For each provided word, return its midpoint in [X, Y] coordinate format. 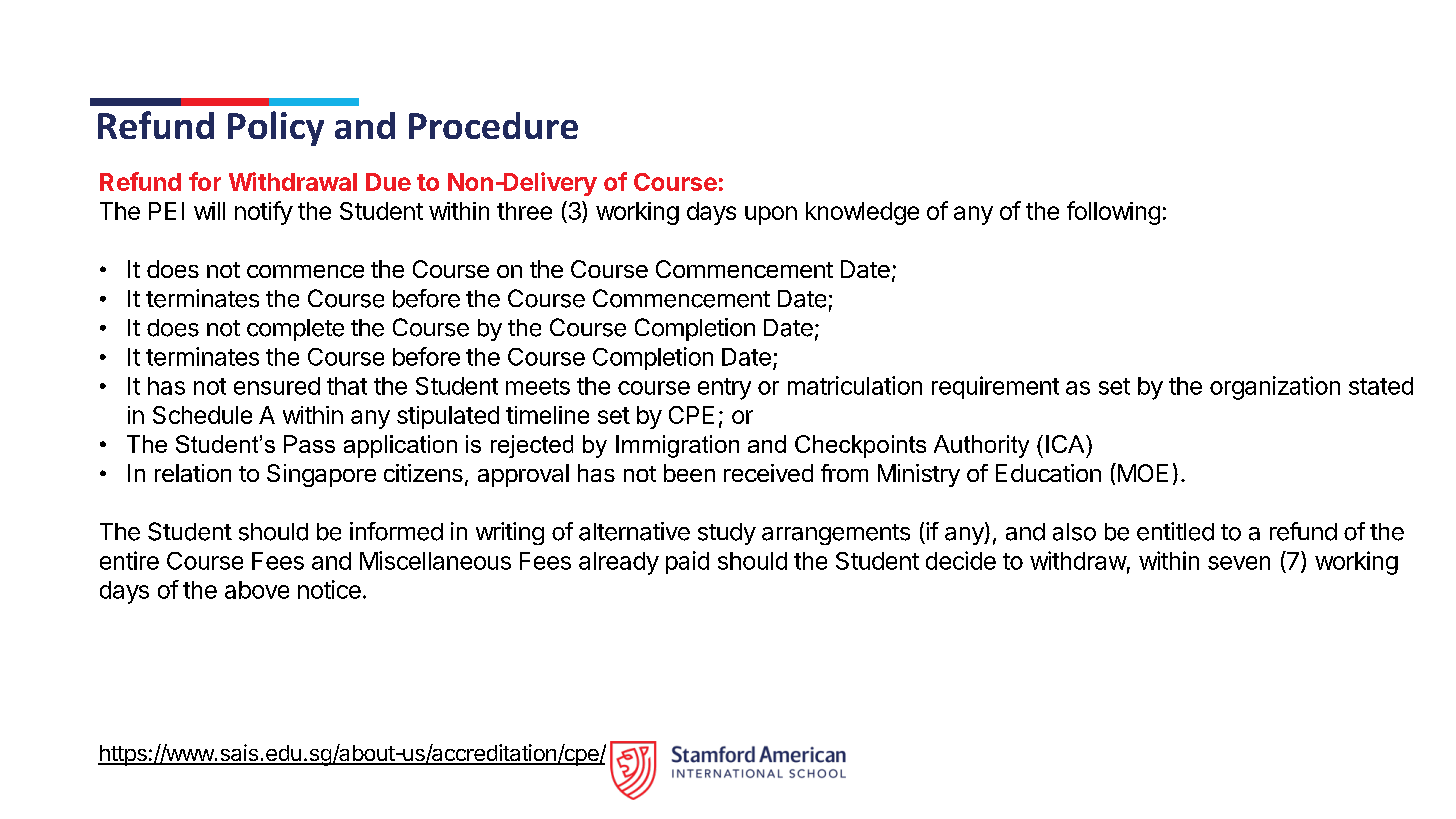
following [1113, 213]
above [257, 590]
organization [1275, 388]
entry [724, 389]
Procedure [493, 125]
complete [295, 330]
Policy [276, 128]
